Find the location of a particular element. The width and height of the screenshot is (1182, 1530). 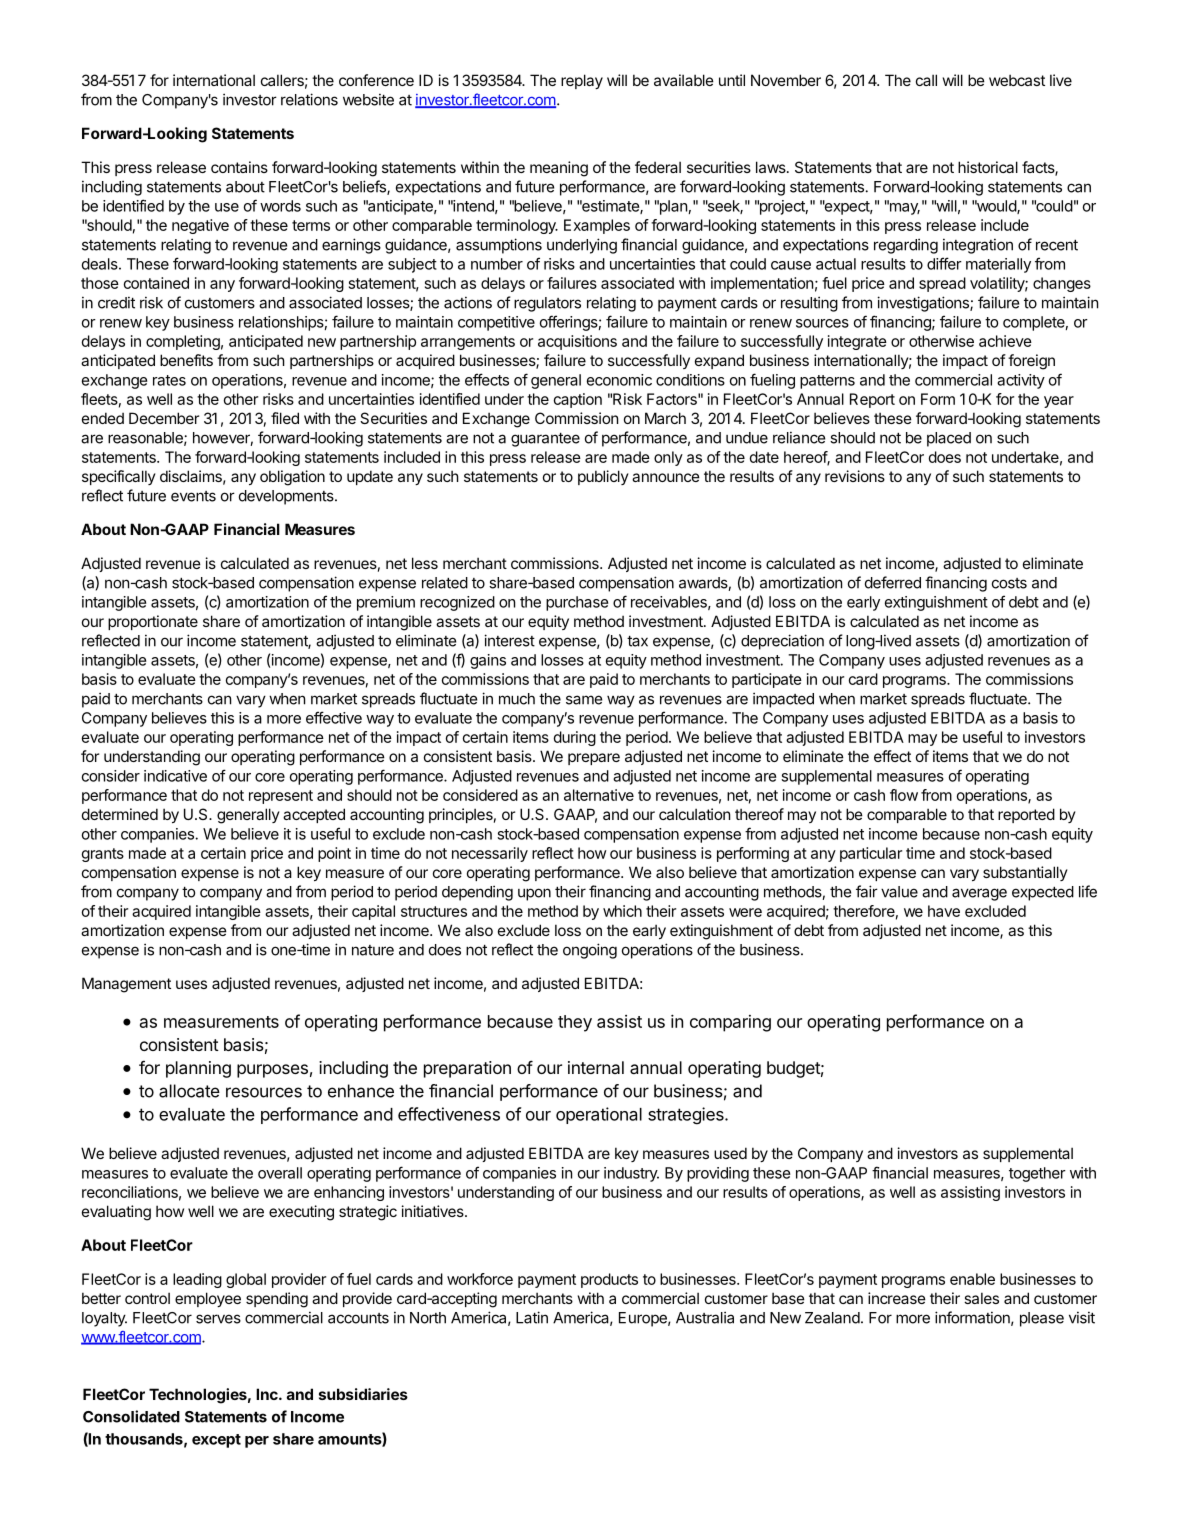

please is located at coordinates (1042, 1319).
